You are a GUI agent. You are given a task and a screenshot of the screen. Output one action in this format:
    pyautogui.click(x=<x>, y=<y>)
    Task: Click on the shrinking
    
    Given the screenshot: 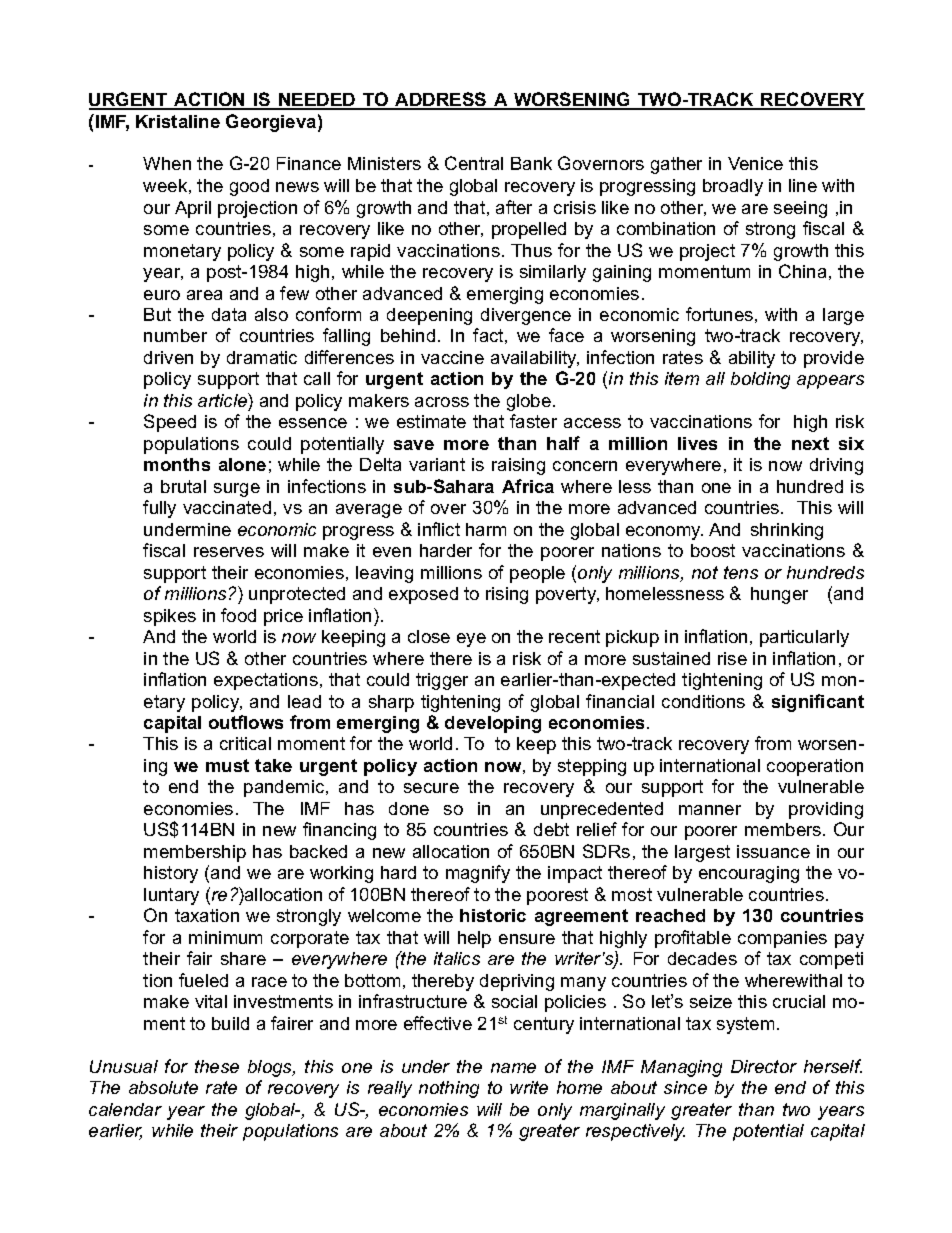 What is the action you would take?
    pyautogui.click(x=787, y=531)
